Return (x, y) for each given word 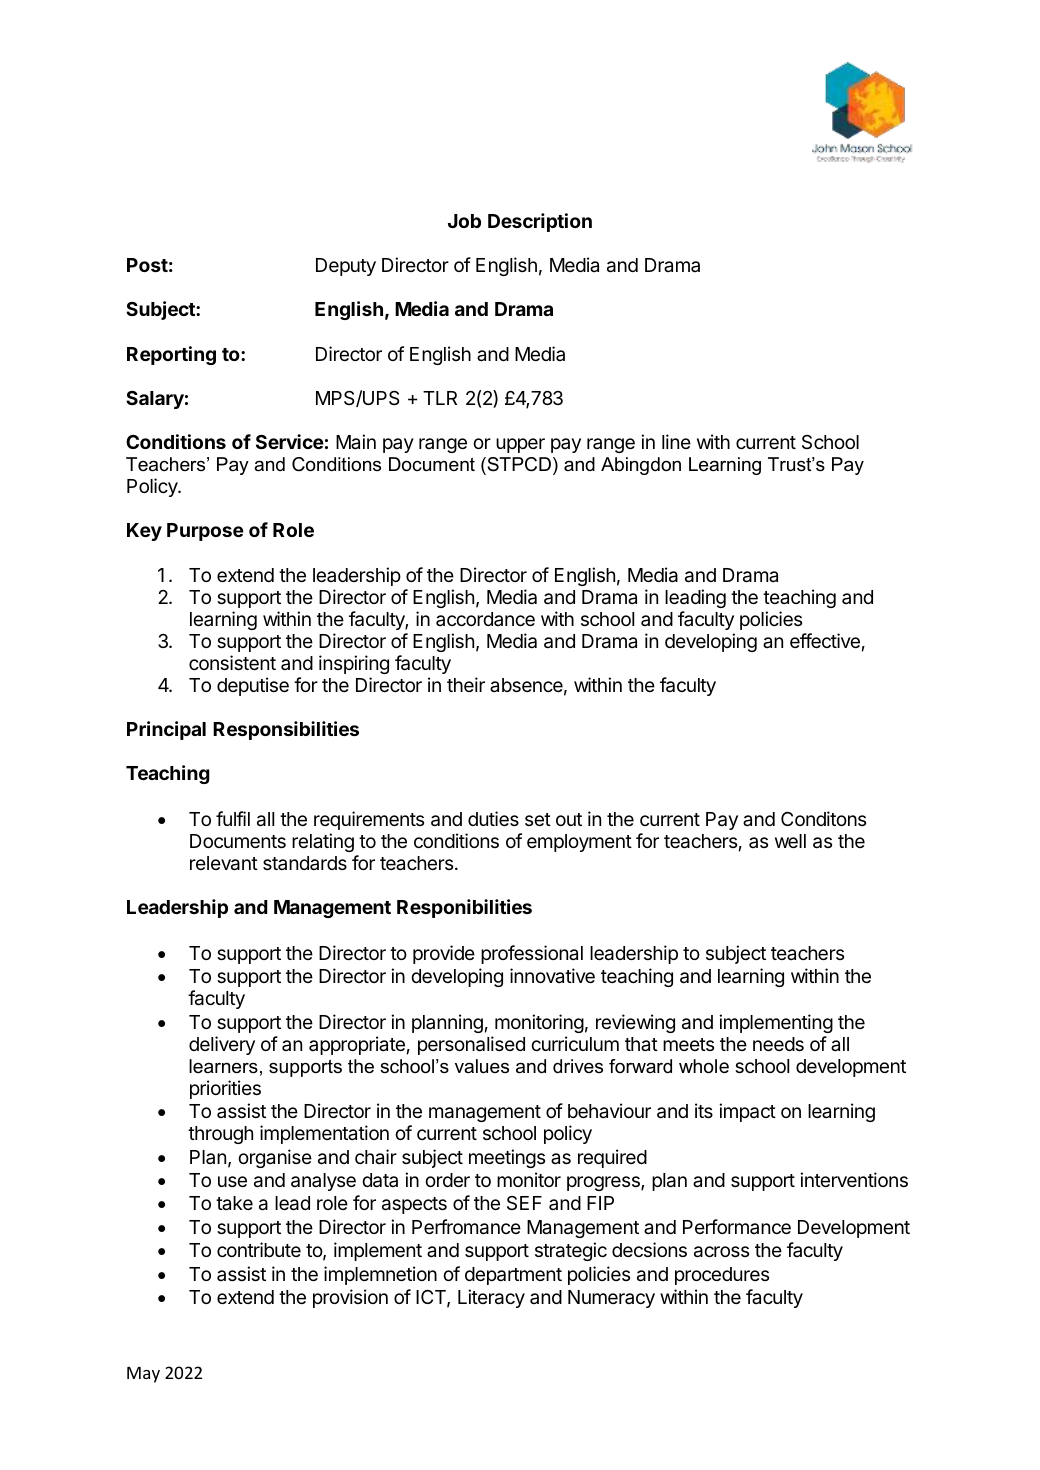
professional (532, 954)
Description (540, 222)
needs (778, 1044)
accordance (485, 619)
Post (147, 265)
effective (825, 640)
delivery (222, 1045)
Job (464, 221)
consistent (232, 662)
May (143, 1375)
